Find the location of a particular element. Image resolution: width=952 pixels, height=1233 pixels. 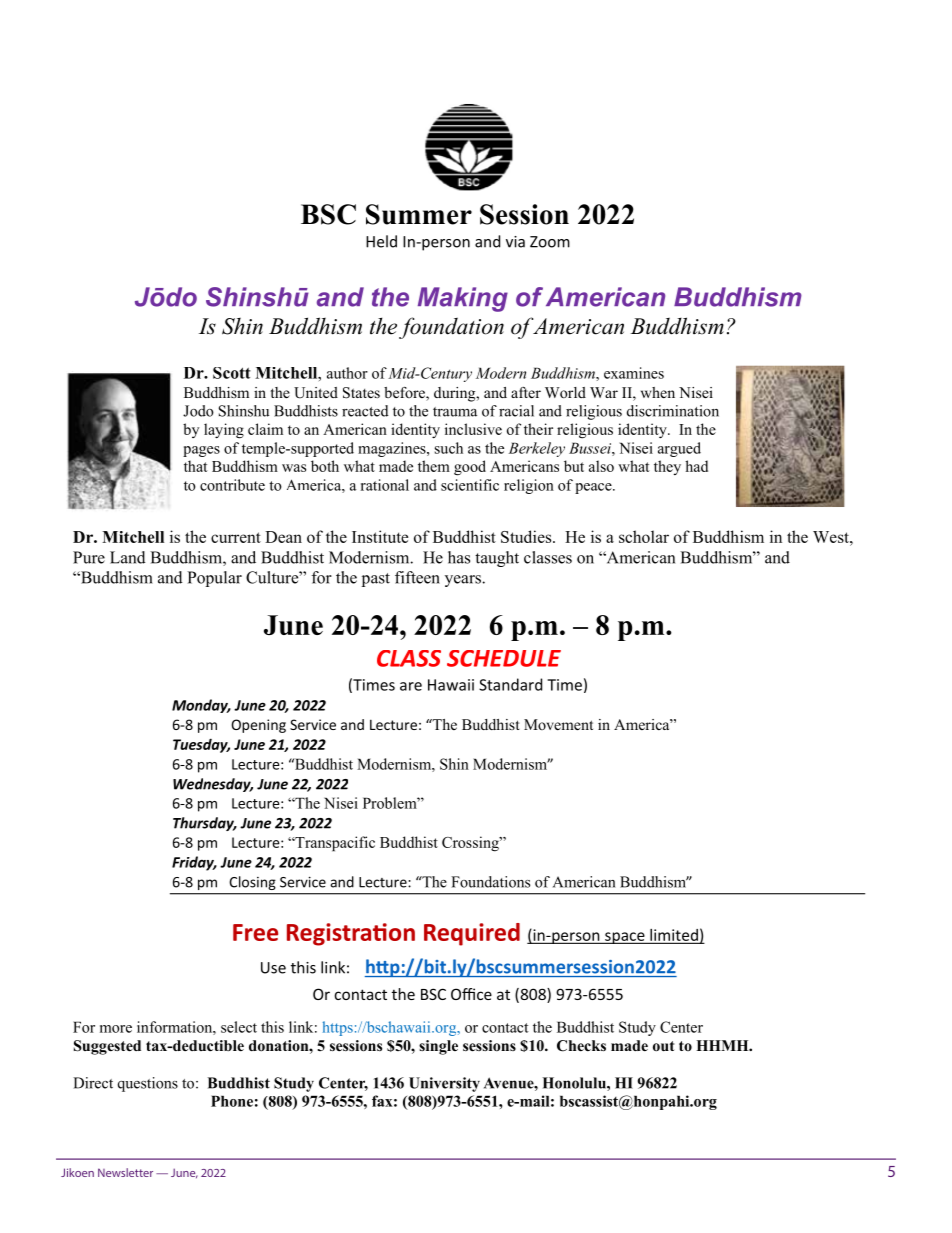

Scott is located at coordinates (232, 373).
